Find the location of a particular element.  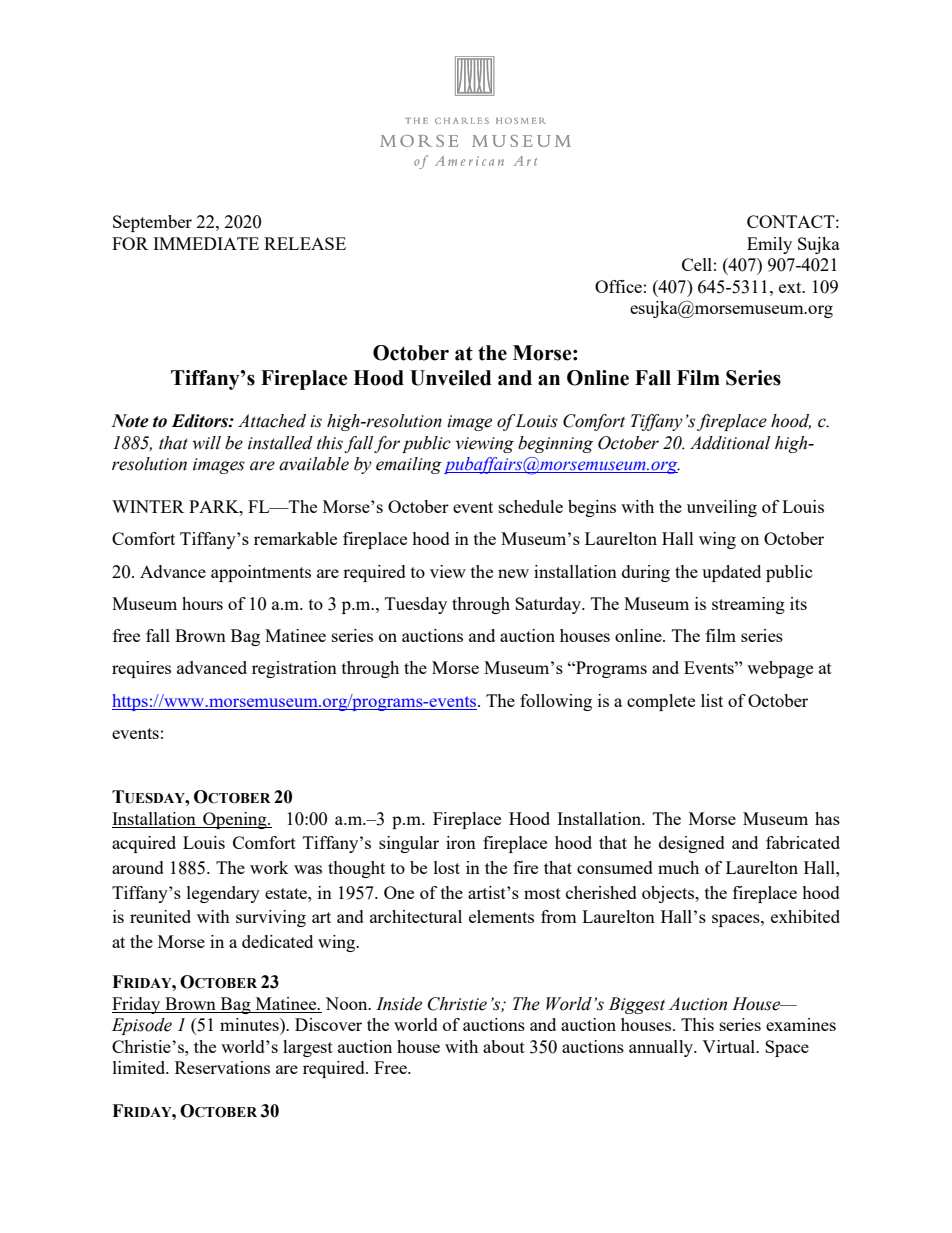

webpage is located at coordinates (780, 669).
